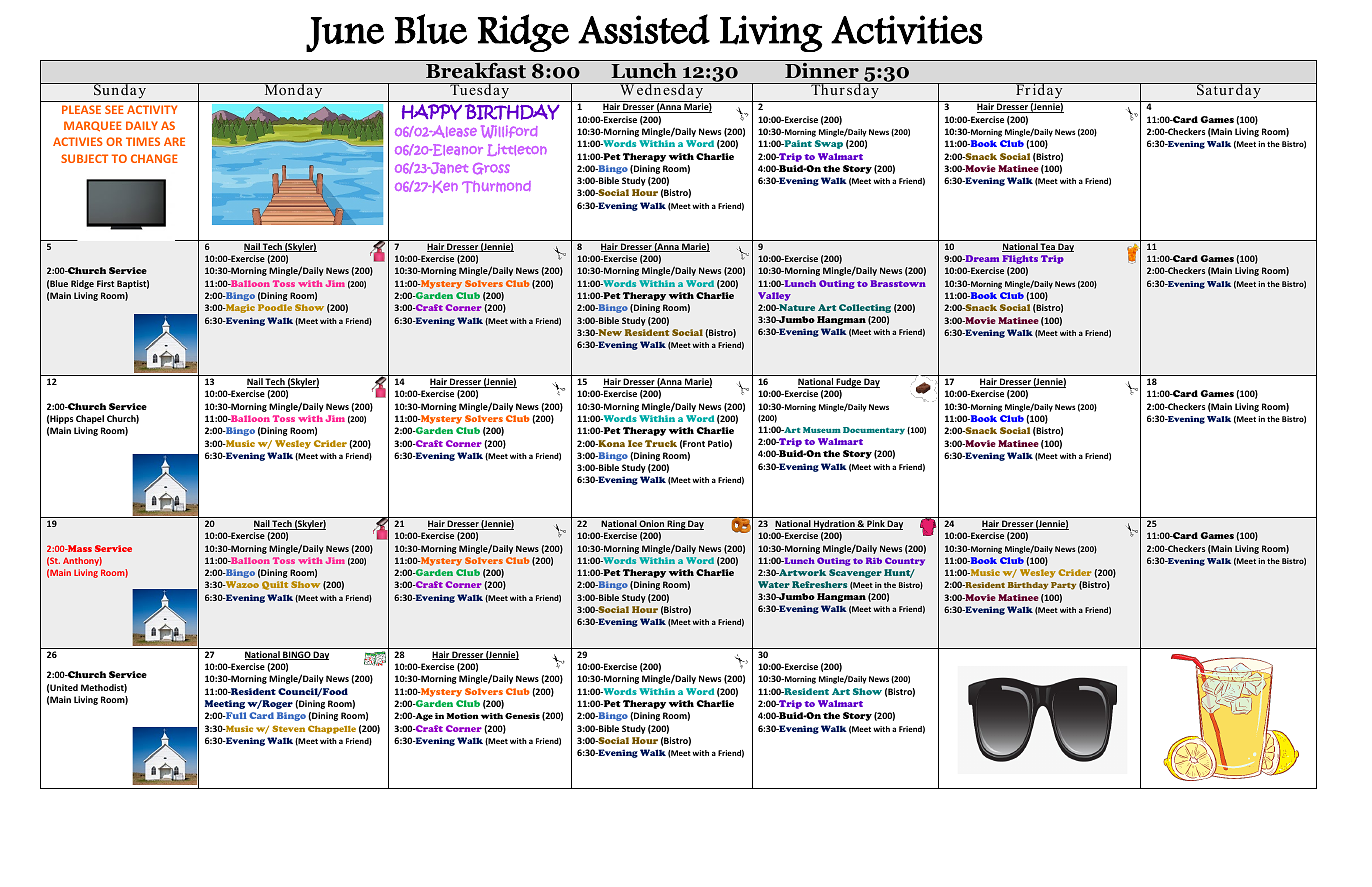 This screenshot has width=1372, height=887. Describe the element at coordinates (661, 443) in the screenshot. I see `Truck` at that location.
